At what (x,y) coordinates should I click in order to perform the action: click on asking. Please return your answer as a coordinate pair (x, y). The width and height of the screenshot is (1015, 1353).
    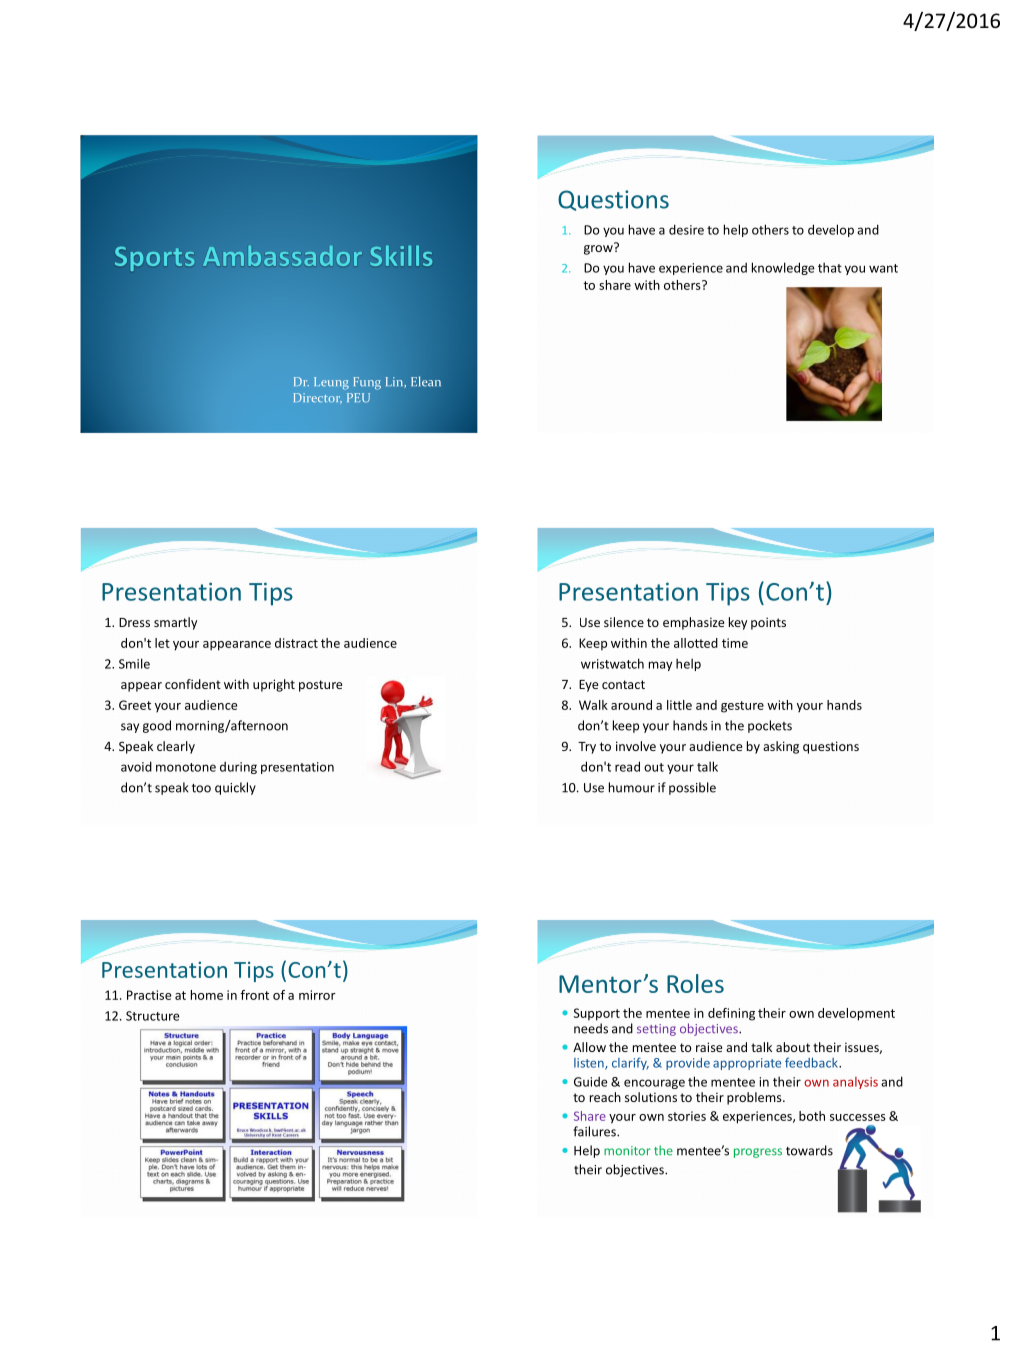
    Looking at the image, I should click on (781, 747).
